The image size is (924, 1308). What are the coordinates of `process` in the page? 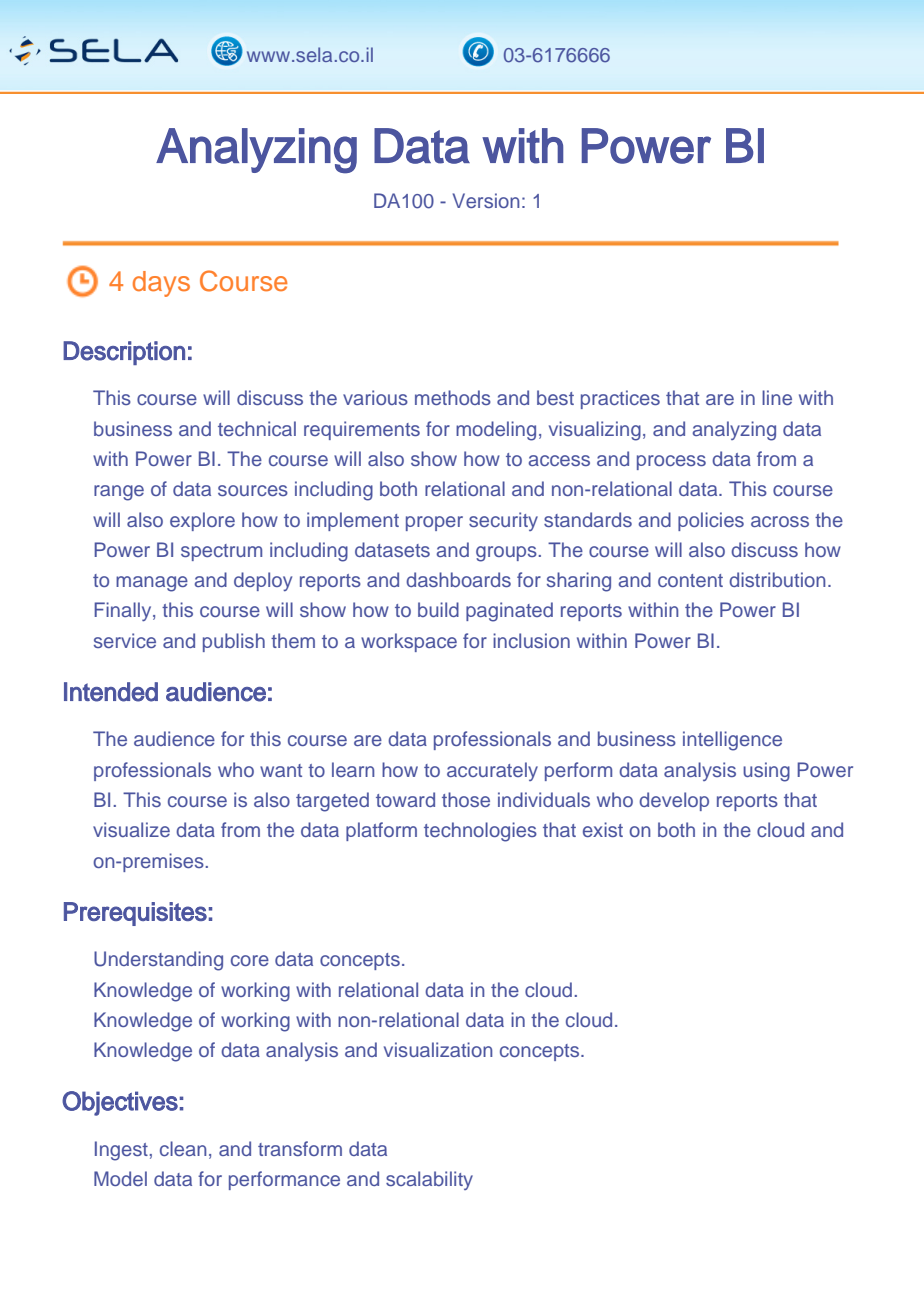 It's located at (671, 462).
